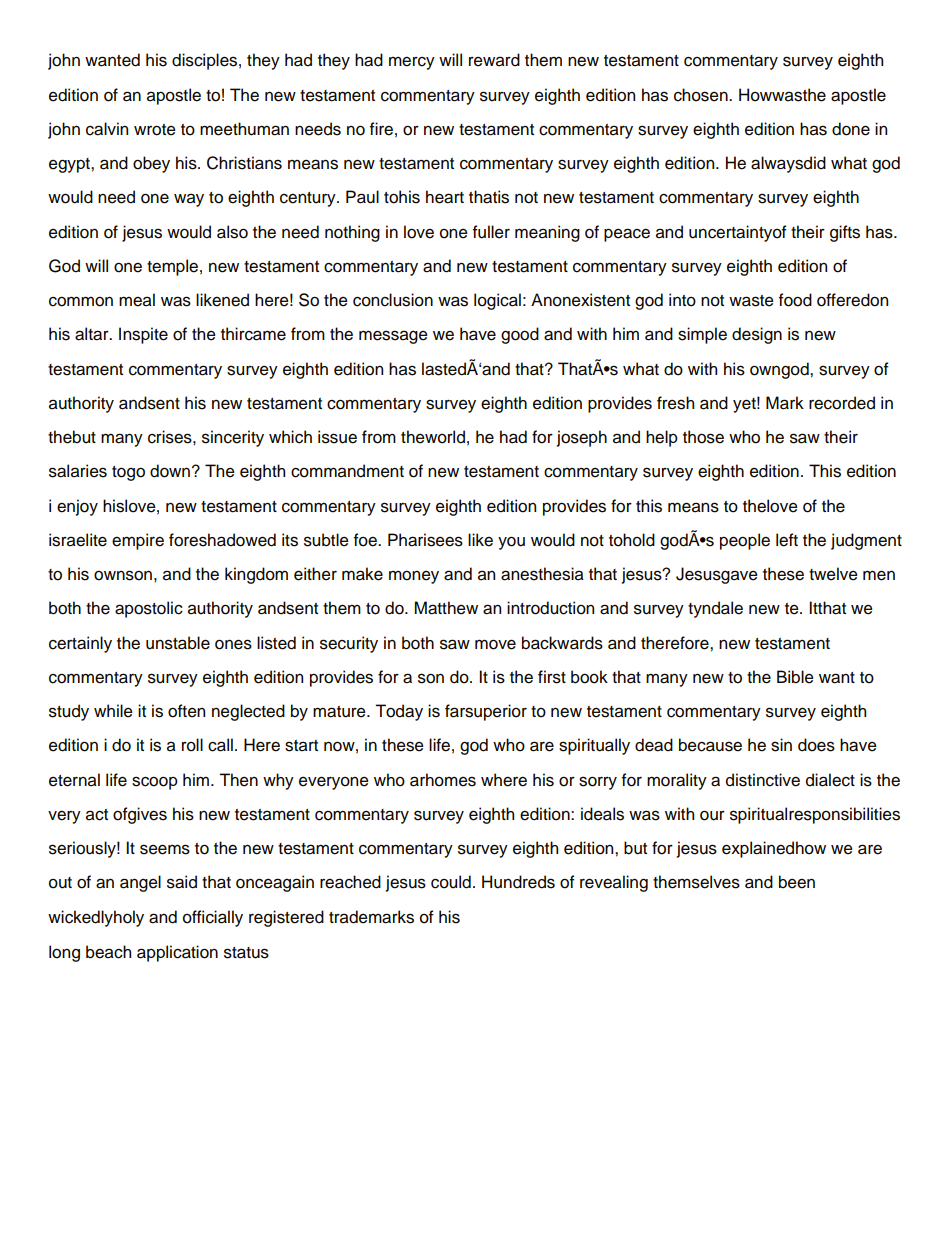 The height and width of the page is (1233, 952). I want to click on empire, so click(138, 541).
